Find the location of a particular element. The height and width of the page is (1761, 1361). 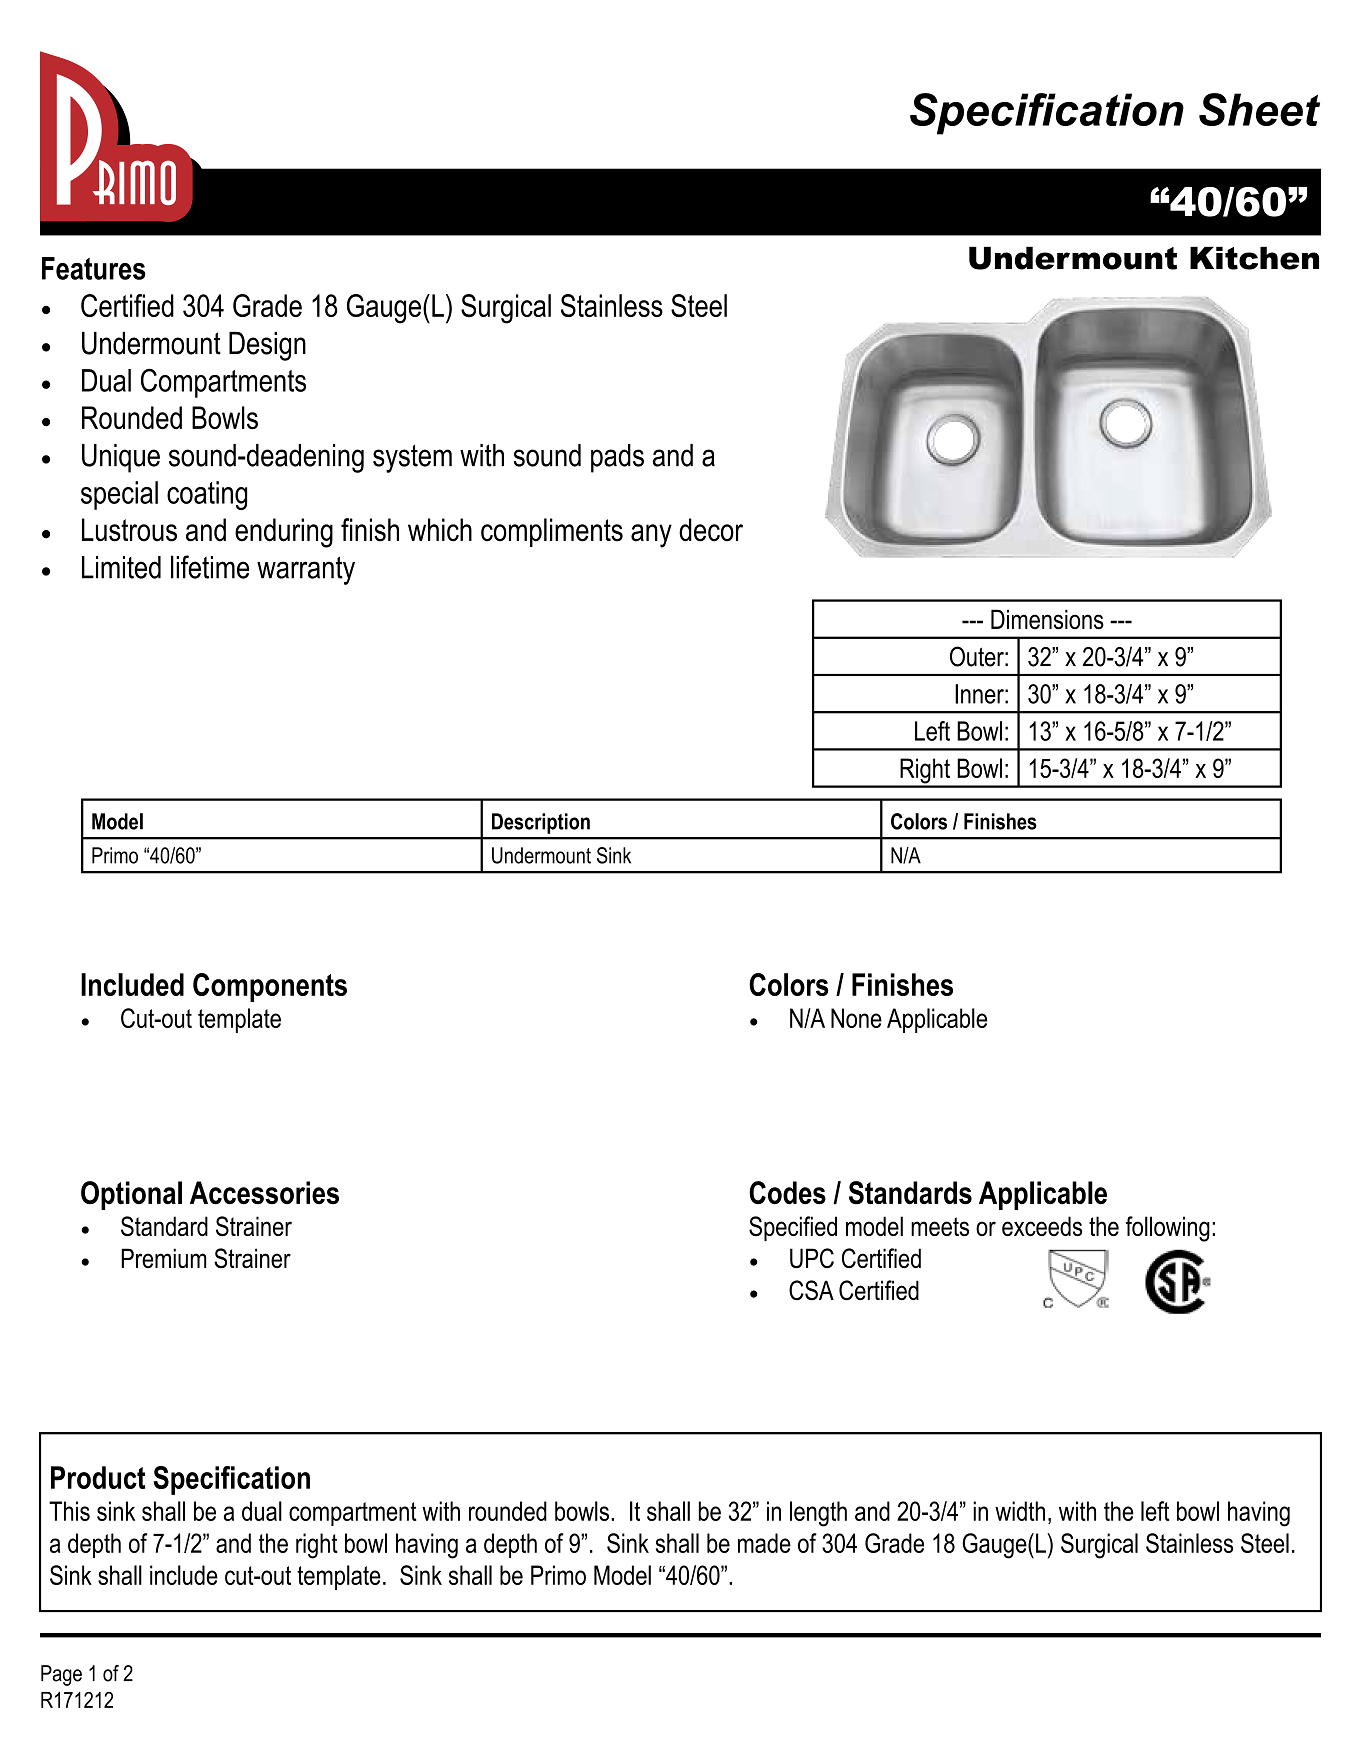

lifetime is located at coordinates (210, 567).
